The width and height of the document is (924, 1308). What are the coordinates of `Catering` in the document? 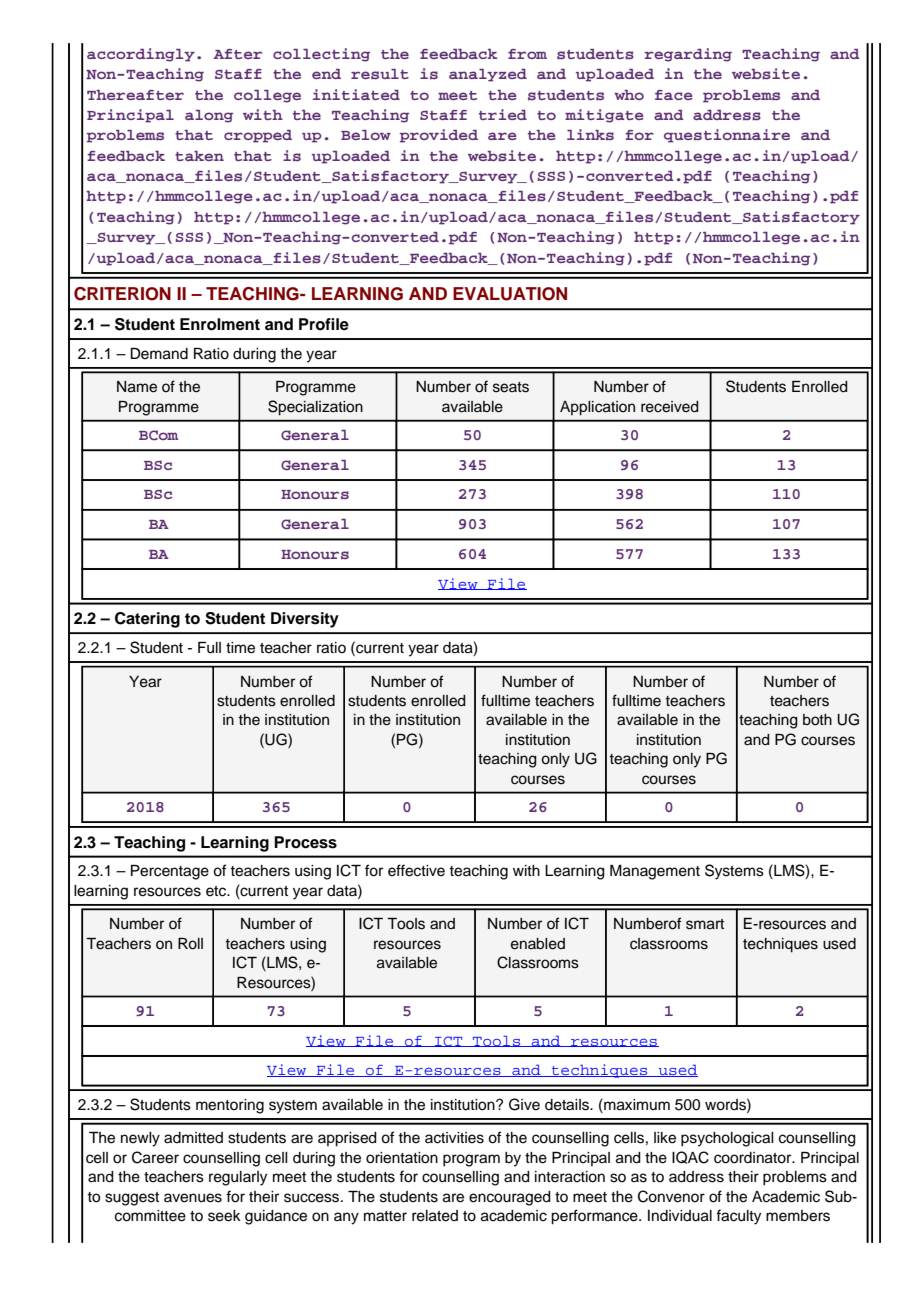 It's located at (147, 620).
